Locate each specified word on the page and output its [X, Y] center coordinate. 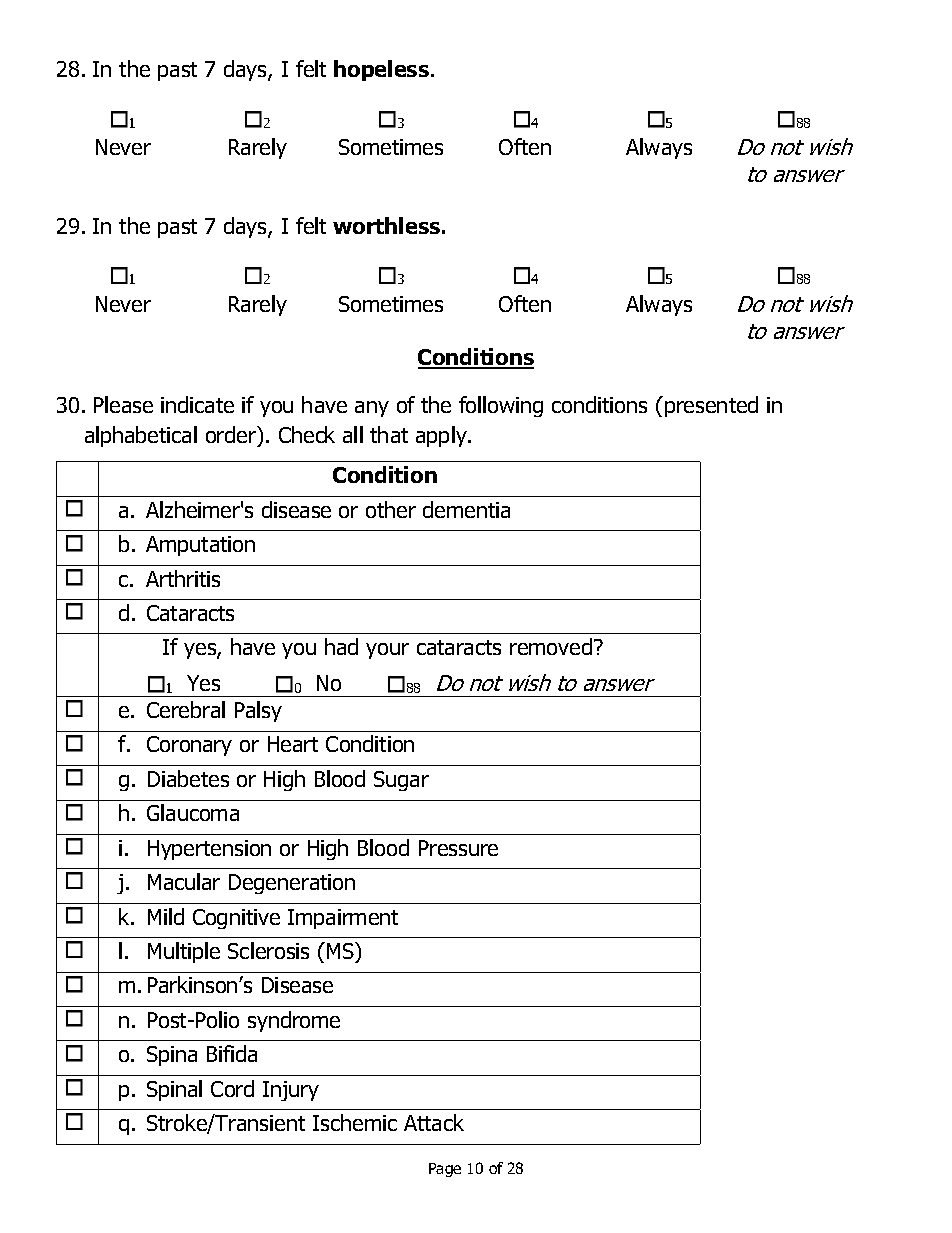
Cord [232, 1088]
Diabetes [188, 778]
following [501, 406]
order [232, 436]
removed [551, 646]
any [372, 409]
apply [442, 436]
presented [711, 406]
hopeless [381, 70]
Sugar [401, 781]
